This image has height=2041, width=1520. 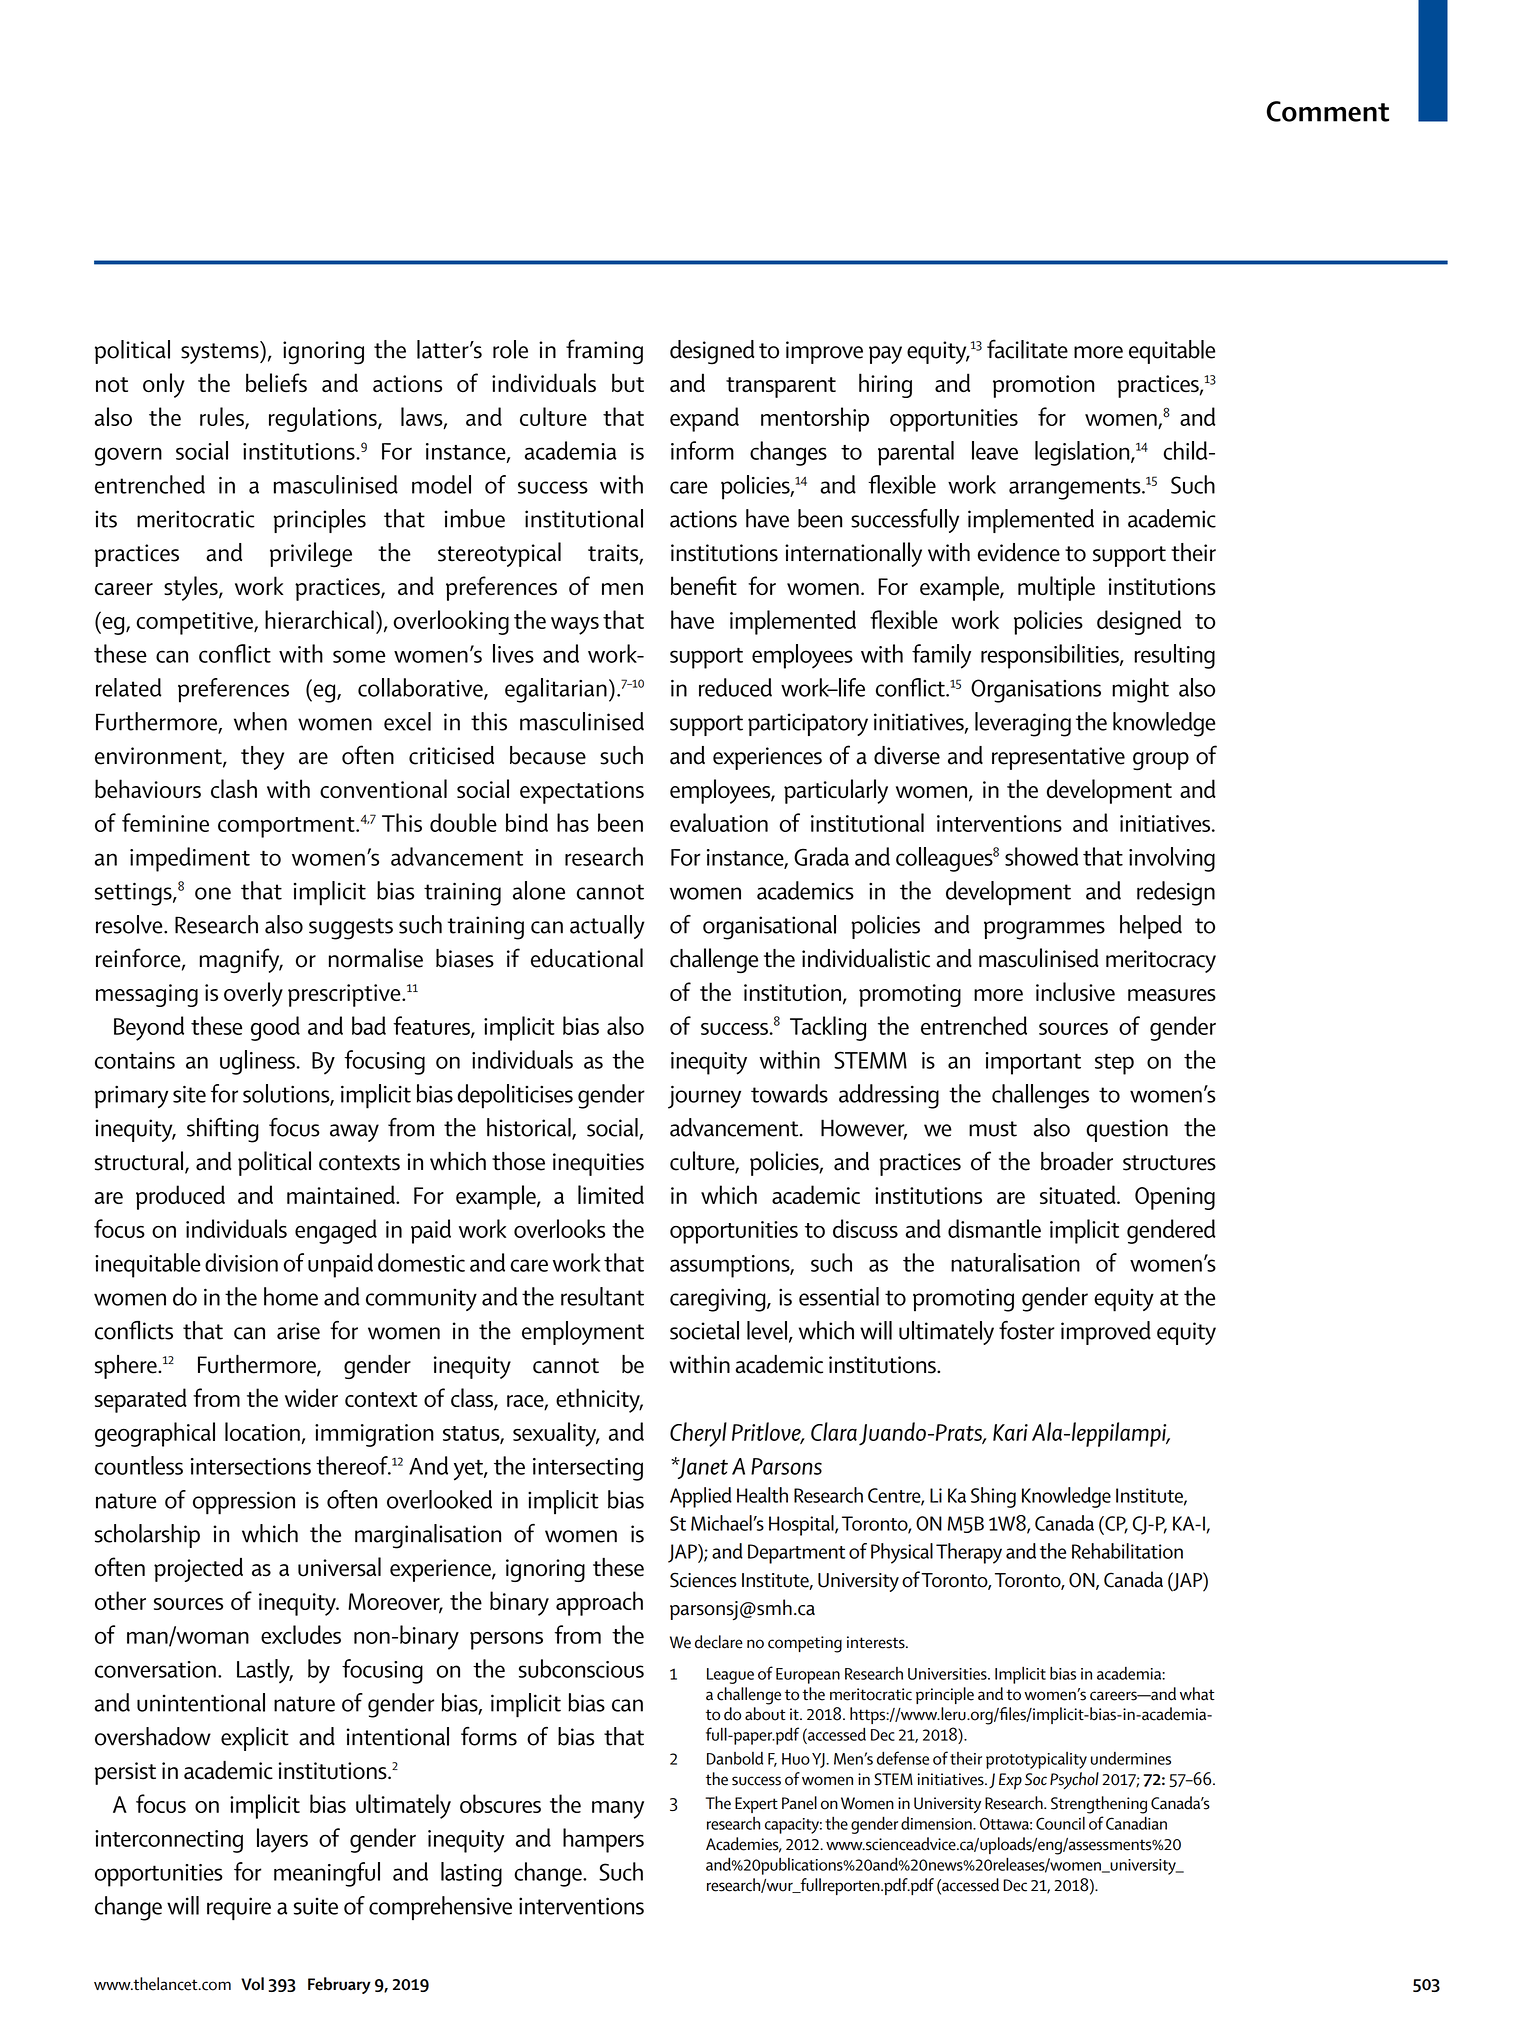 What do you see at coordinates (276, 382) in the image?
I see `beliefs` at bounding box center [276, 382].
